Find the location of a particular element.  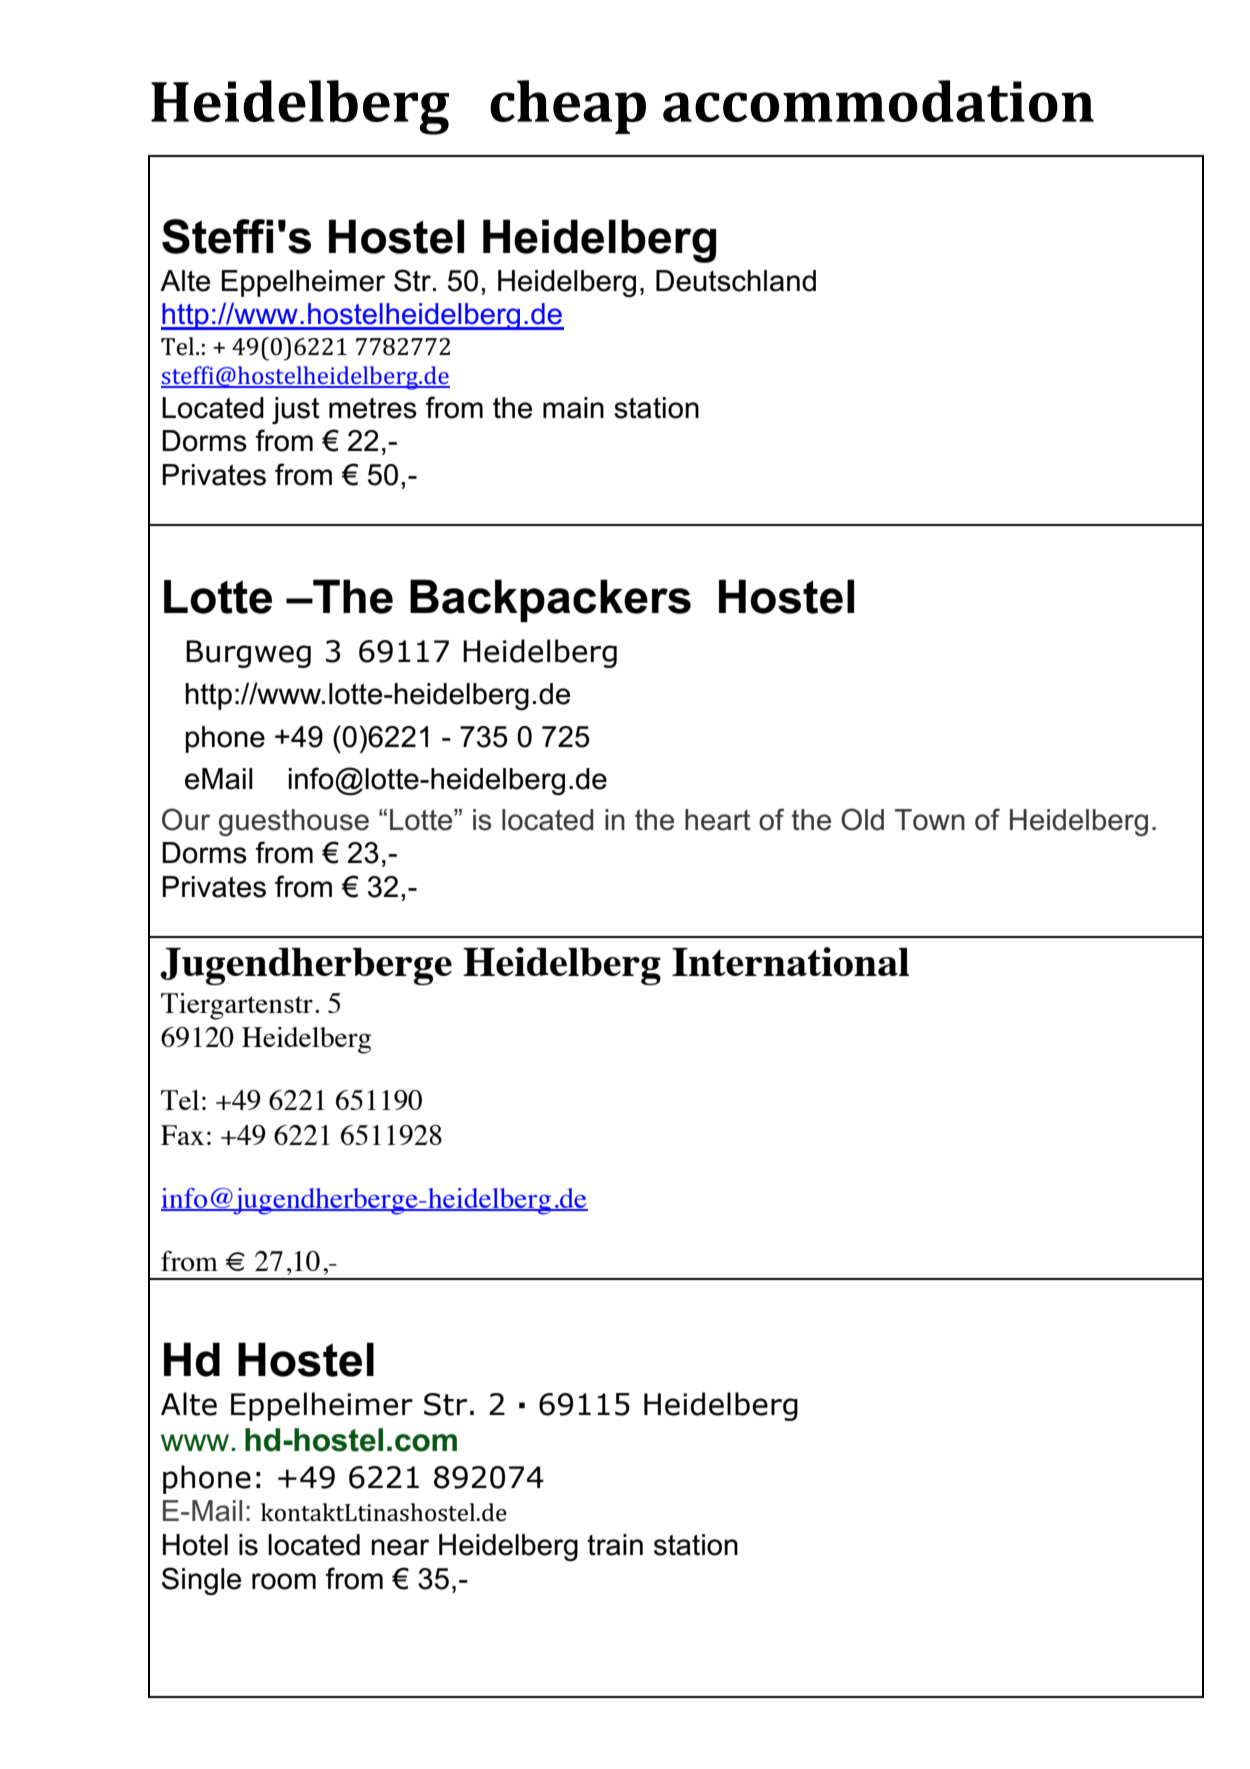

cheap is located at coordinates (568, 107).
